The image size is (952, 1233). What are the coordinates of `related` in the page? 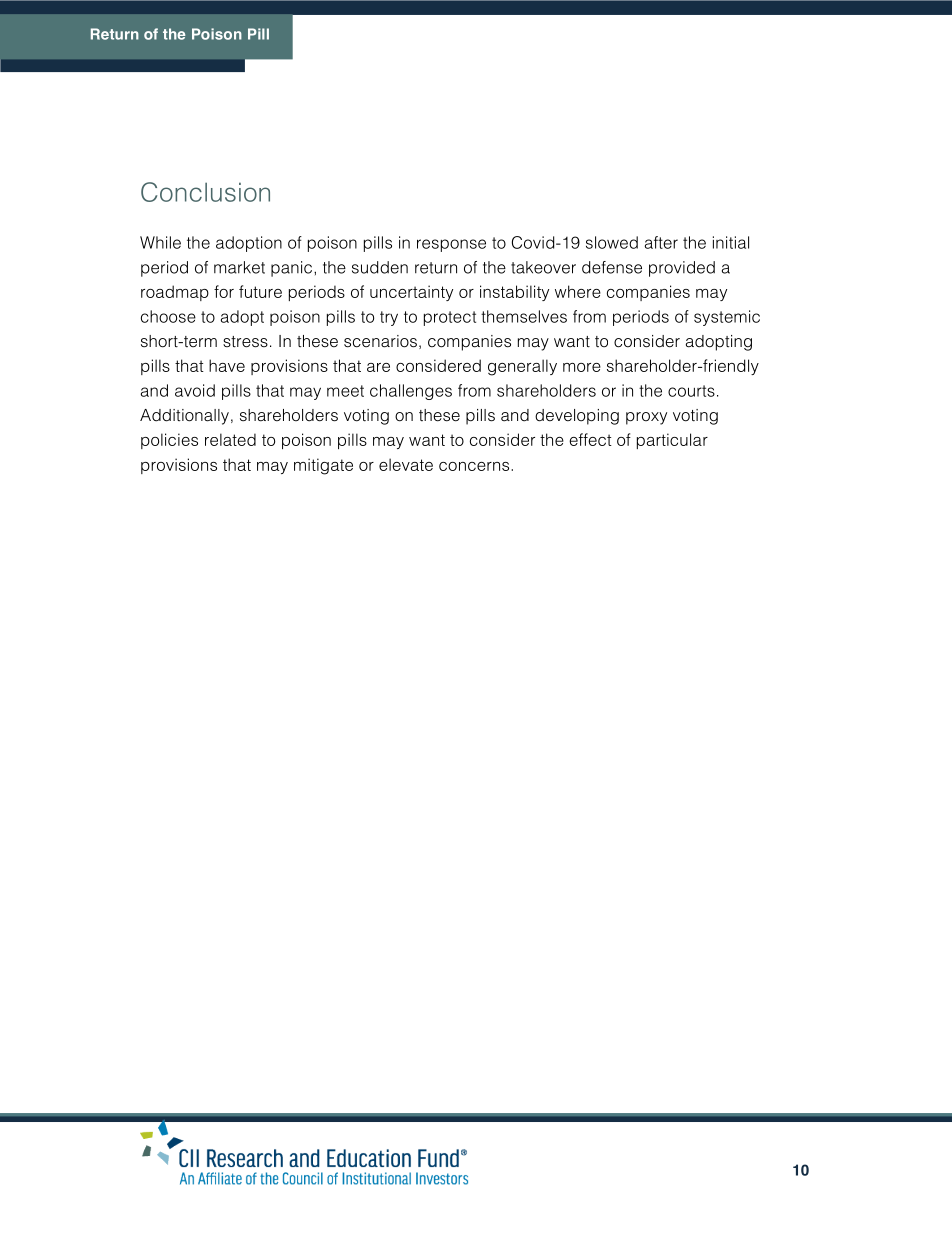 It's located at (230, 439).
